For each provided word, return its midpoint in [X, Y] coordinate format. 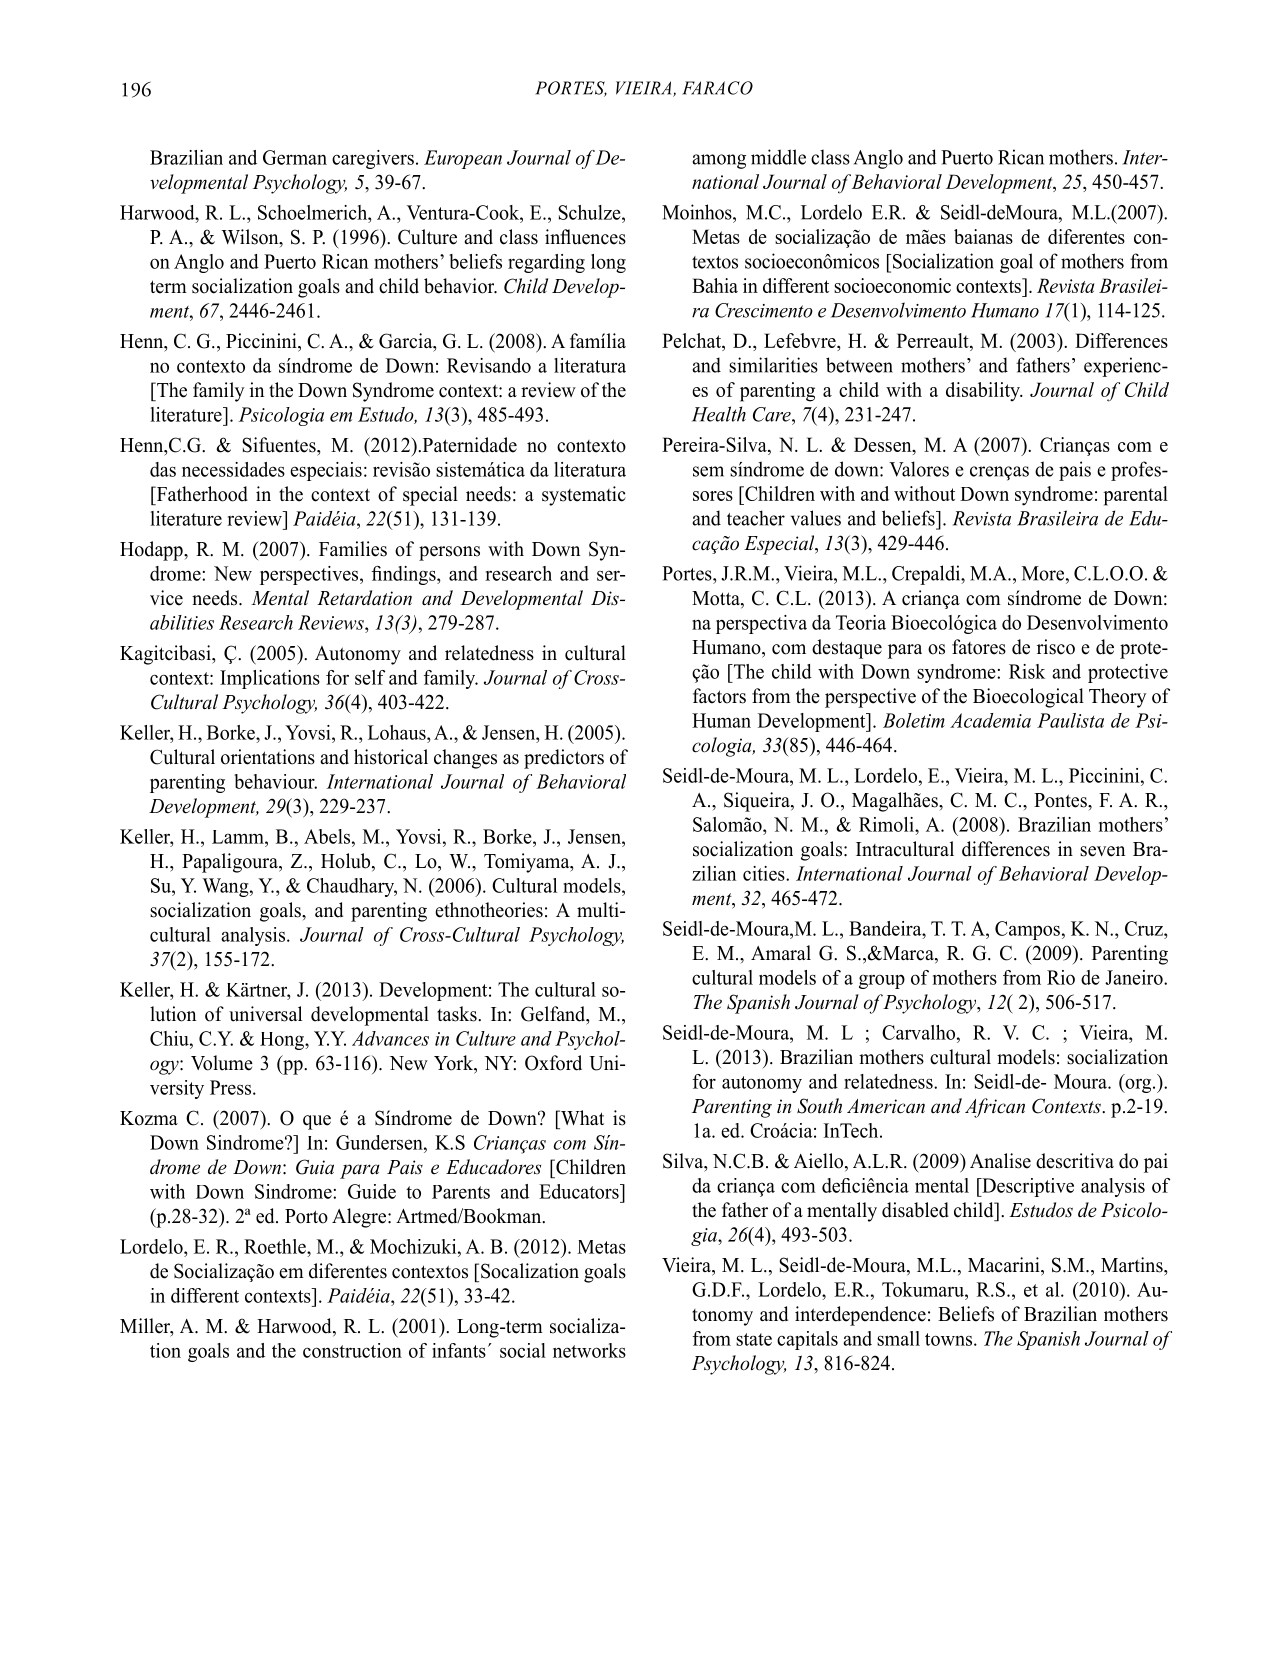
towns [950, 1339]
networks [589, 1350]
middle [778, 157]
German [295, 157]
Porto [306, 1216]
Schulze [590, 212]
